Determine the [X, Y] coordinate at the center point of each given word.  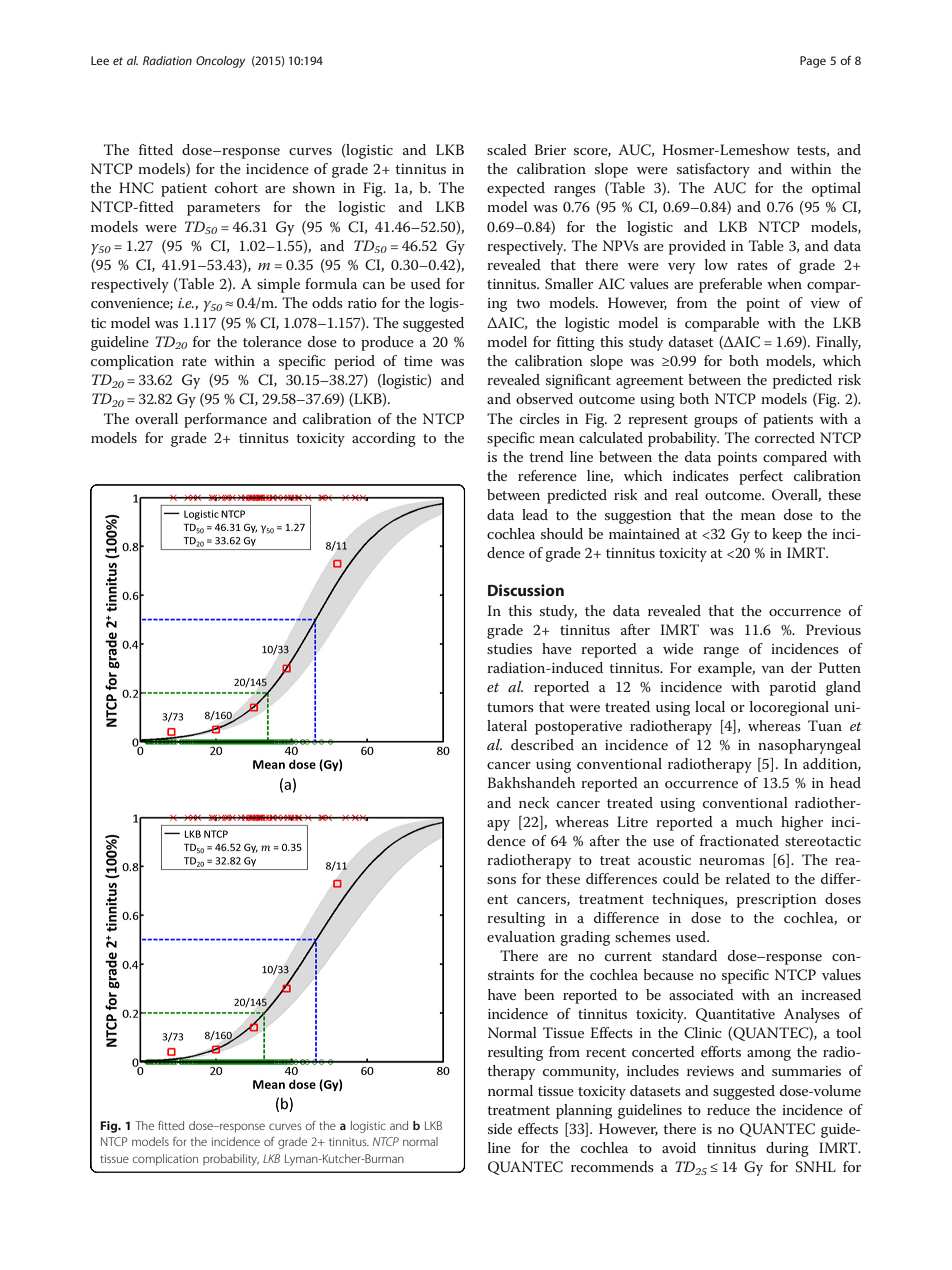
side [500, 1128]
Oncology [220, 62]
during [787, 1149]
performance [225, 420]
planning [584, 1111]
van [772, 669]
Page [813, 62]
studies [509, 648]
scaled [507, 149]
